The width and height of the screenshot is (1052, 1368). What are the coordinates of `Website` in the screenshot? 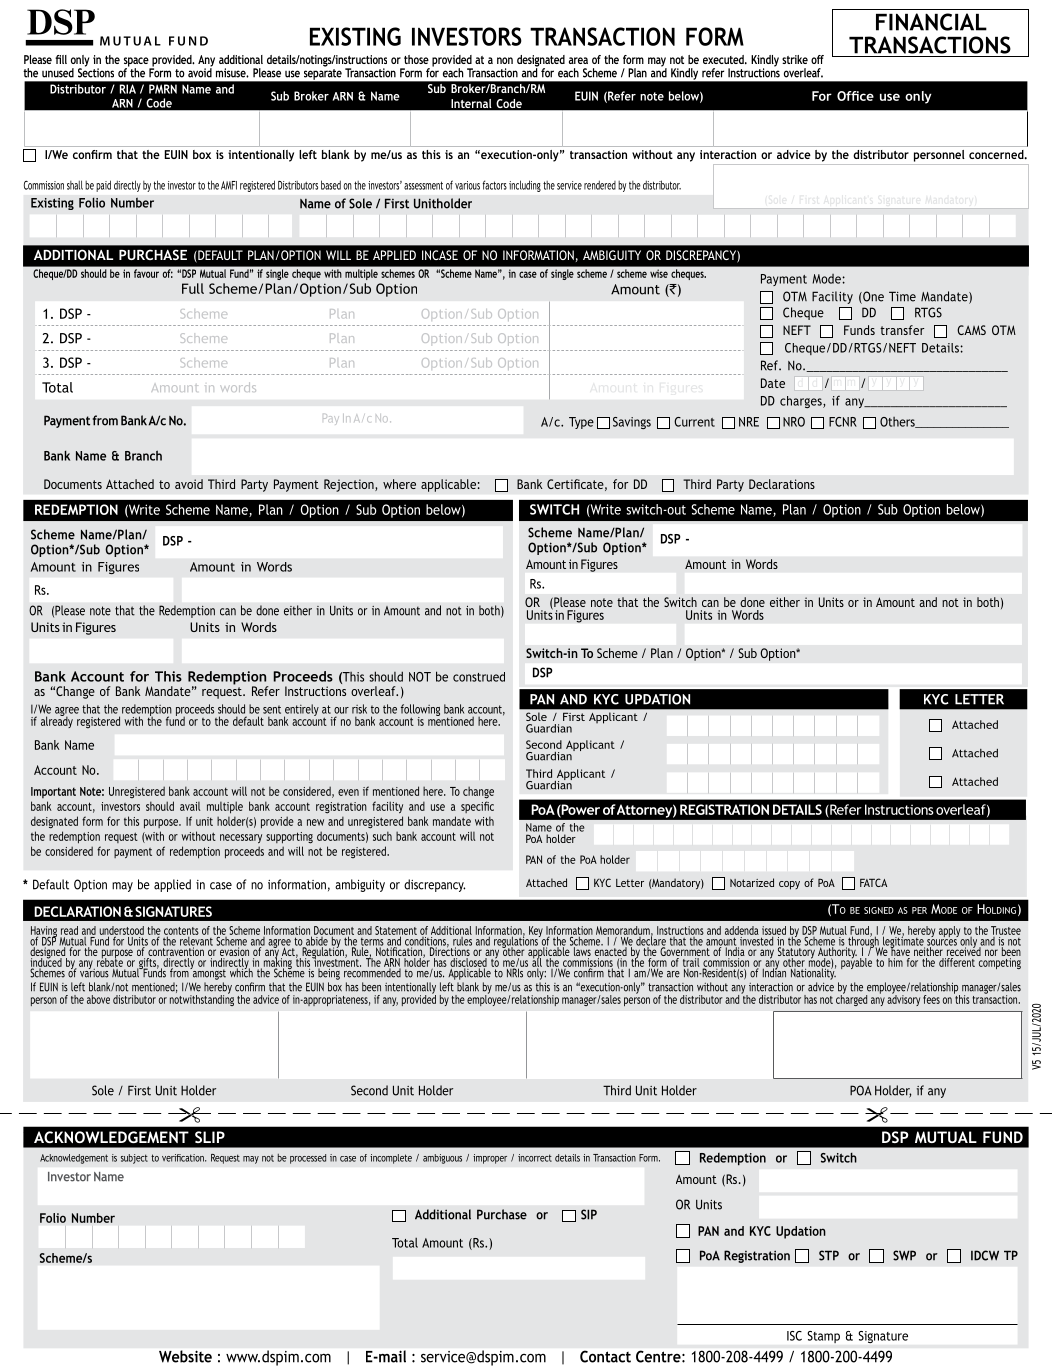 It's located at (185, 1356).
